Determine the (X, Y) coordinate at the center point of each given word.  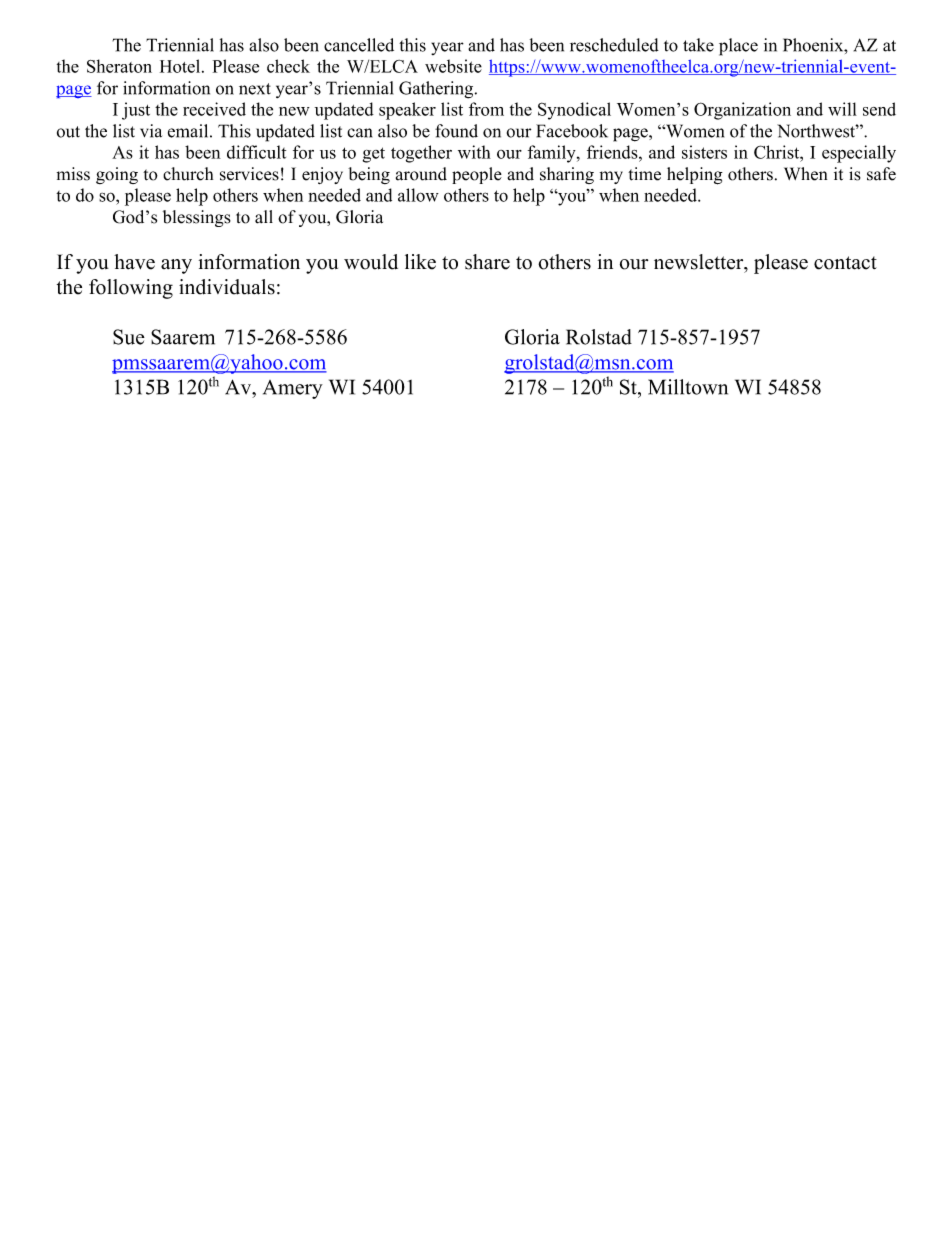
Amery (293, 389)
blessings (197, 218)
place (738, 47)
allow (418, 195)
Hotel (181, 66)
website (453, 66)
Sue (129, 337)
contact (845, 263)
